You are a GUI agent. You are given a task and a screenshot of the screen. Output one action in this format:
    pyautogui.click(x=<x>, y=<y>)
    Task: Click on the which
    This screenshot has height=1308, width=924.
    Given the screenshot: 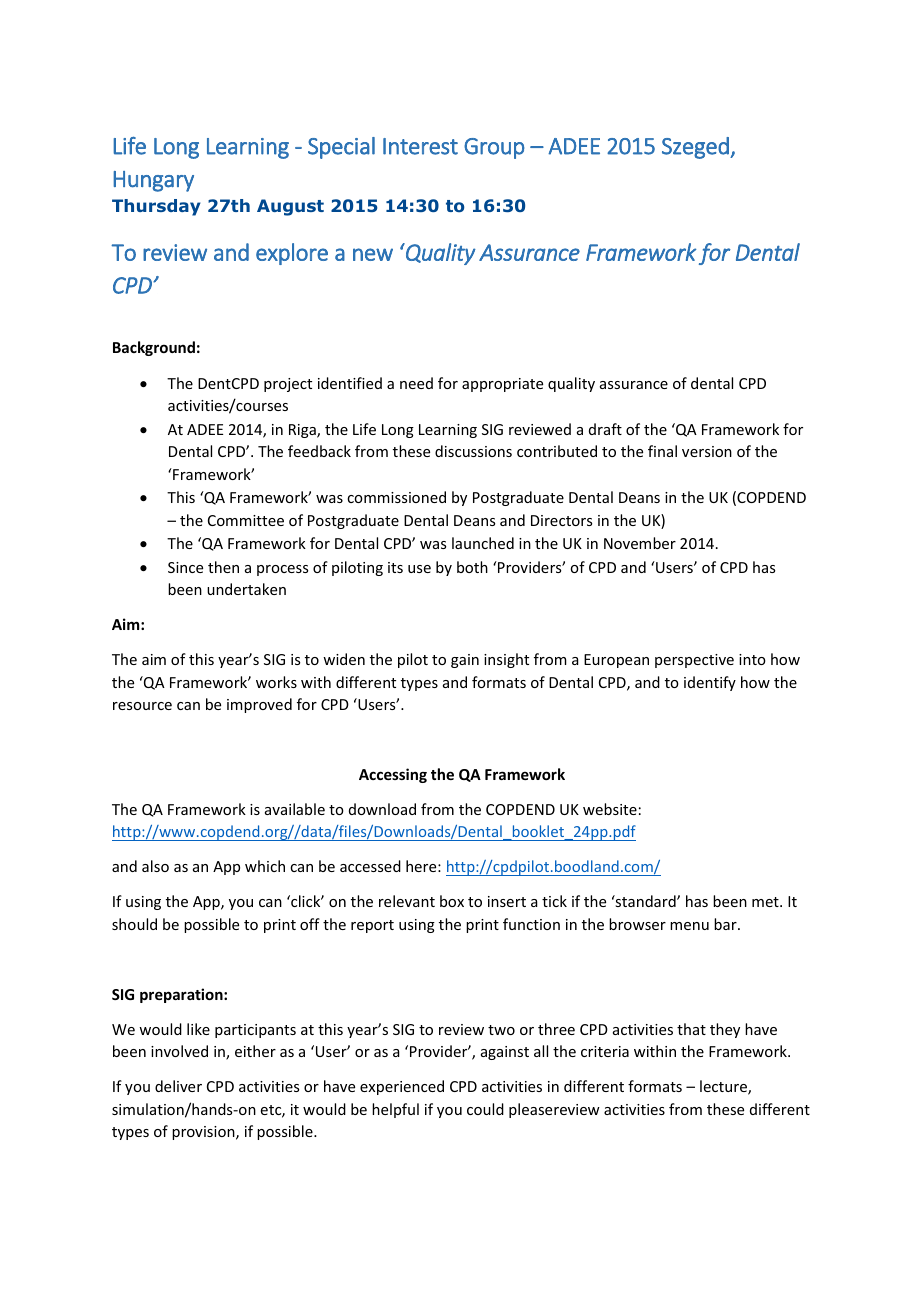 What is the action you would take?
    pyautogui.click(x=265, y=866)
